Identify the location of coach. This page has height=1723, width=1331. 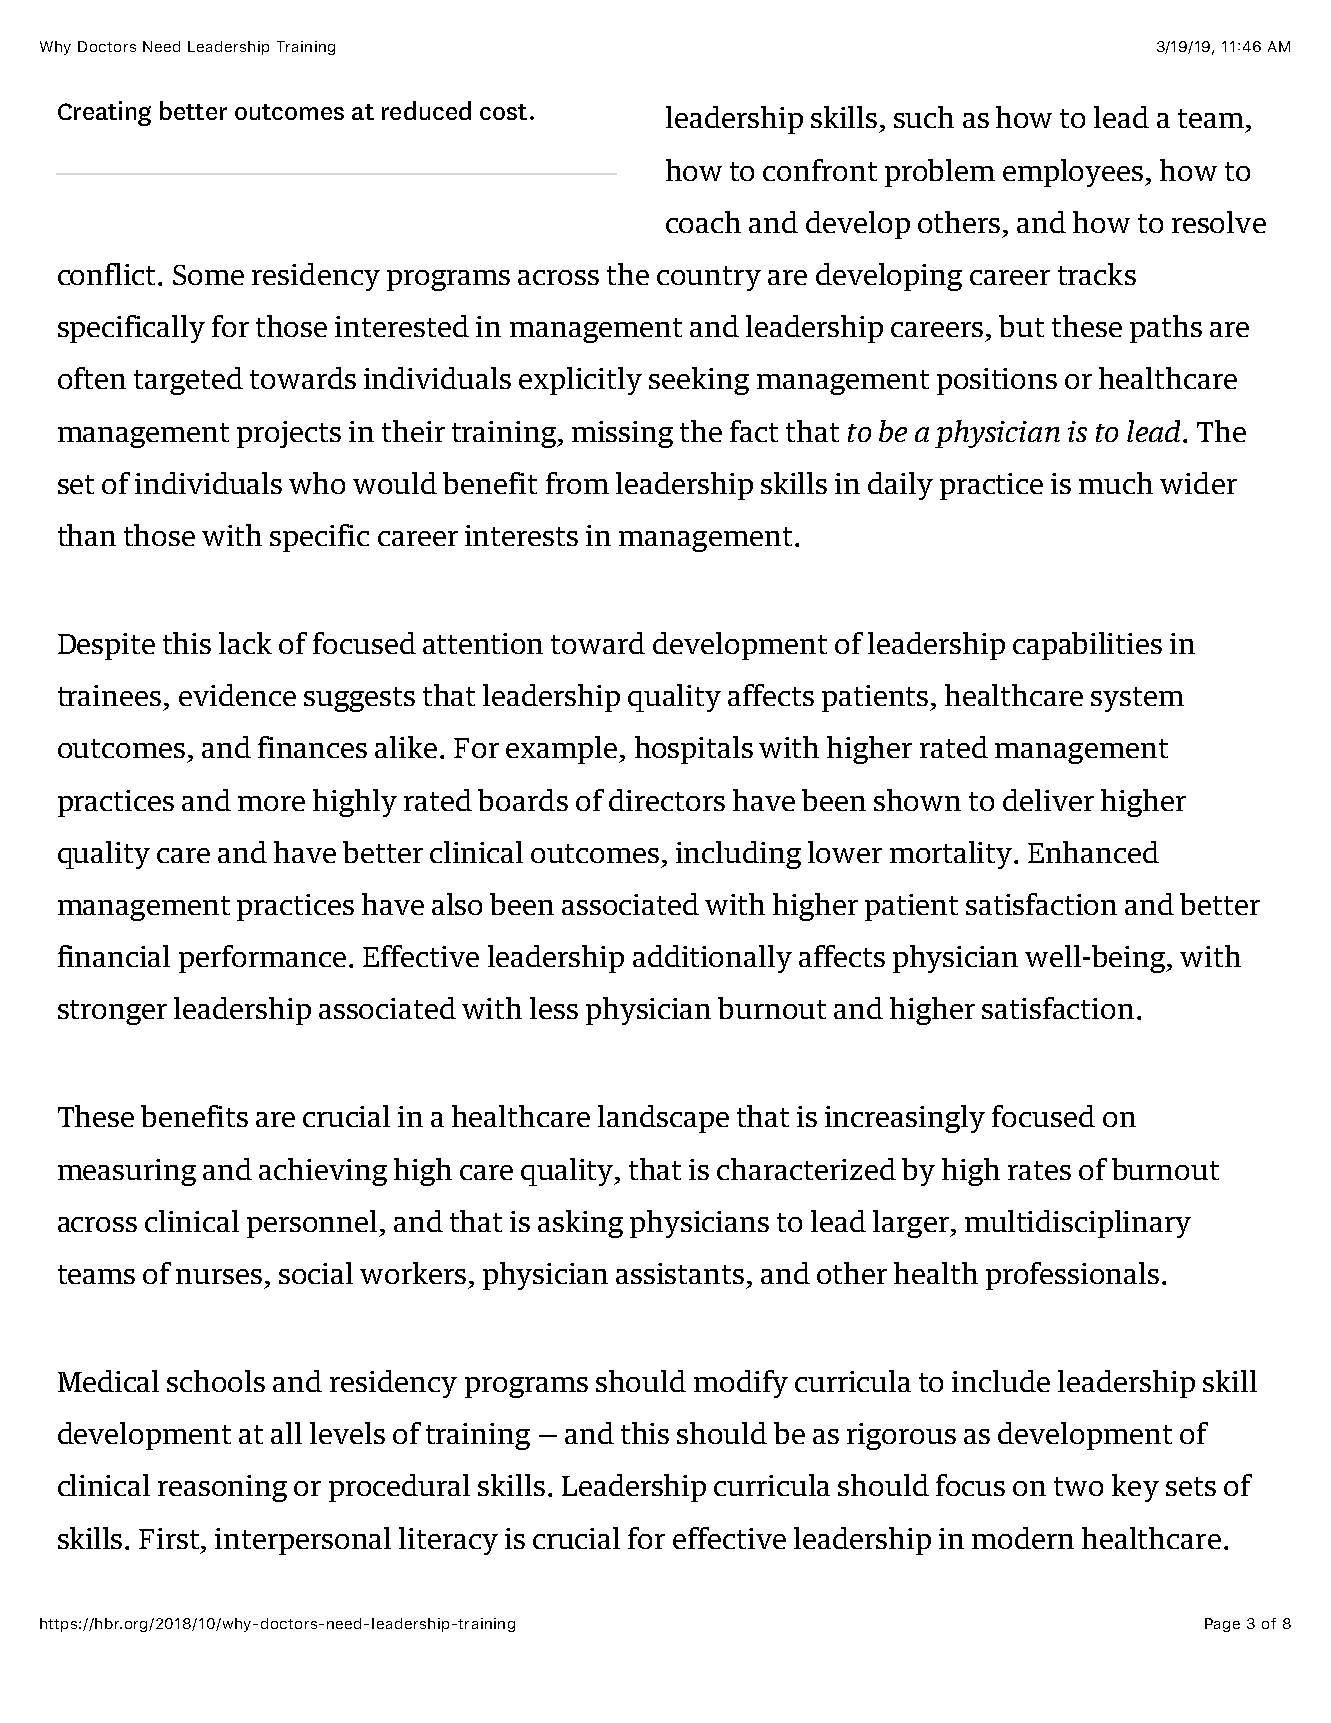
(703, 222).
